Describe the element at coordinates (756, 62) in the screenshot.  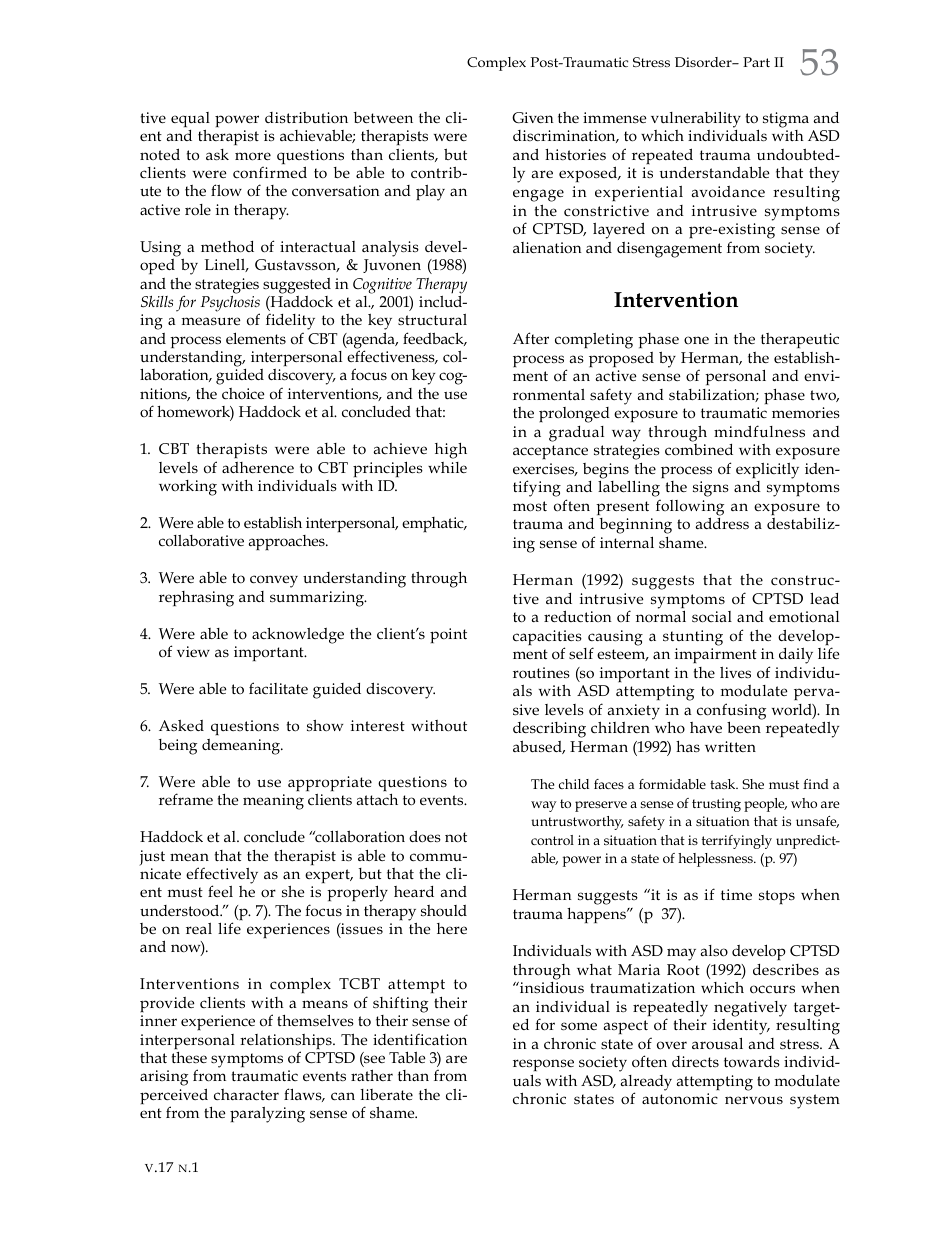
I see `Part` at that location.
